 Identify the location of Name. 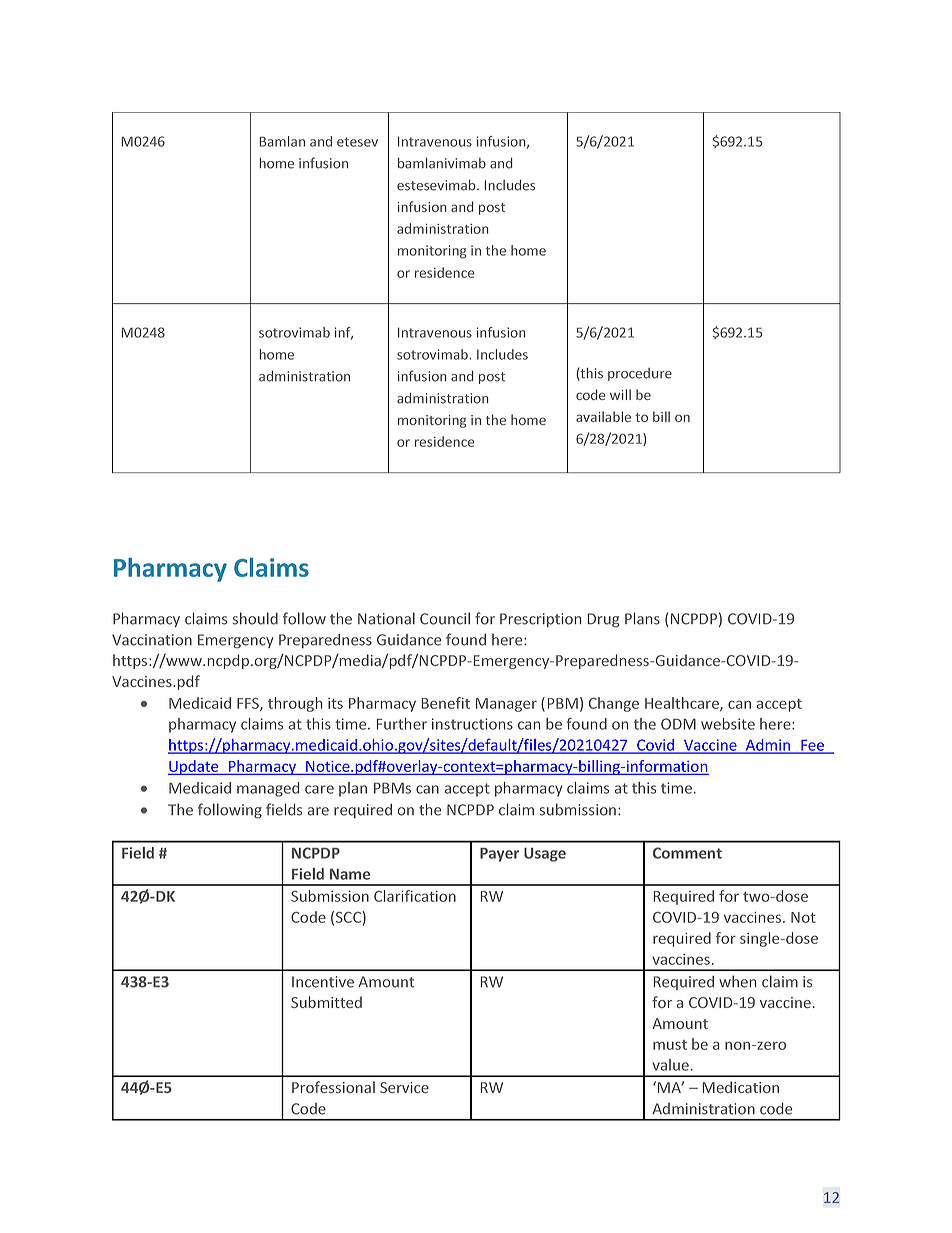
(350, 874).
